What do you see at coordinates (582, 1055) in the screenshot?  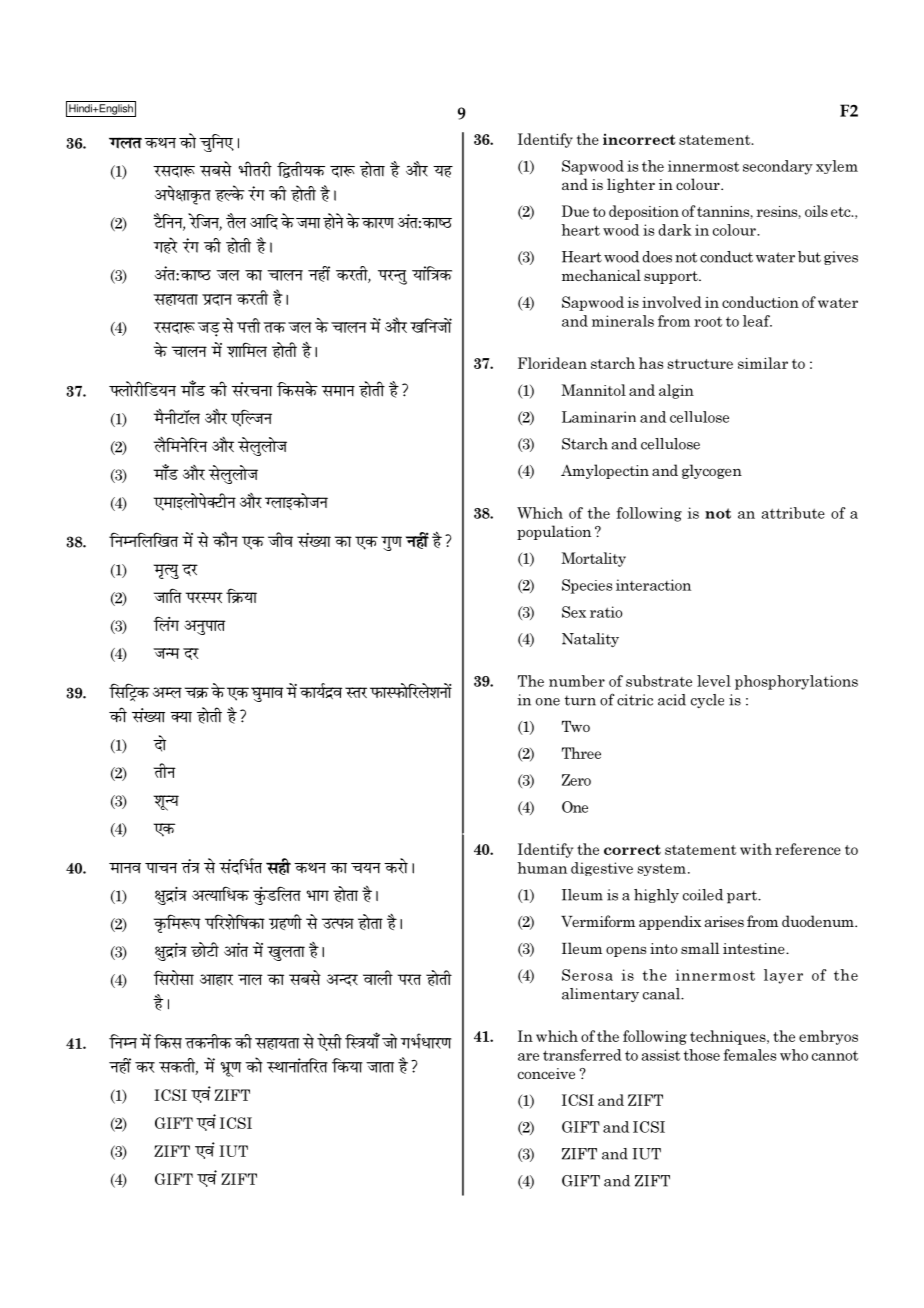 I see `transferred` at bounding box center [582, 1055].
